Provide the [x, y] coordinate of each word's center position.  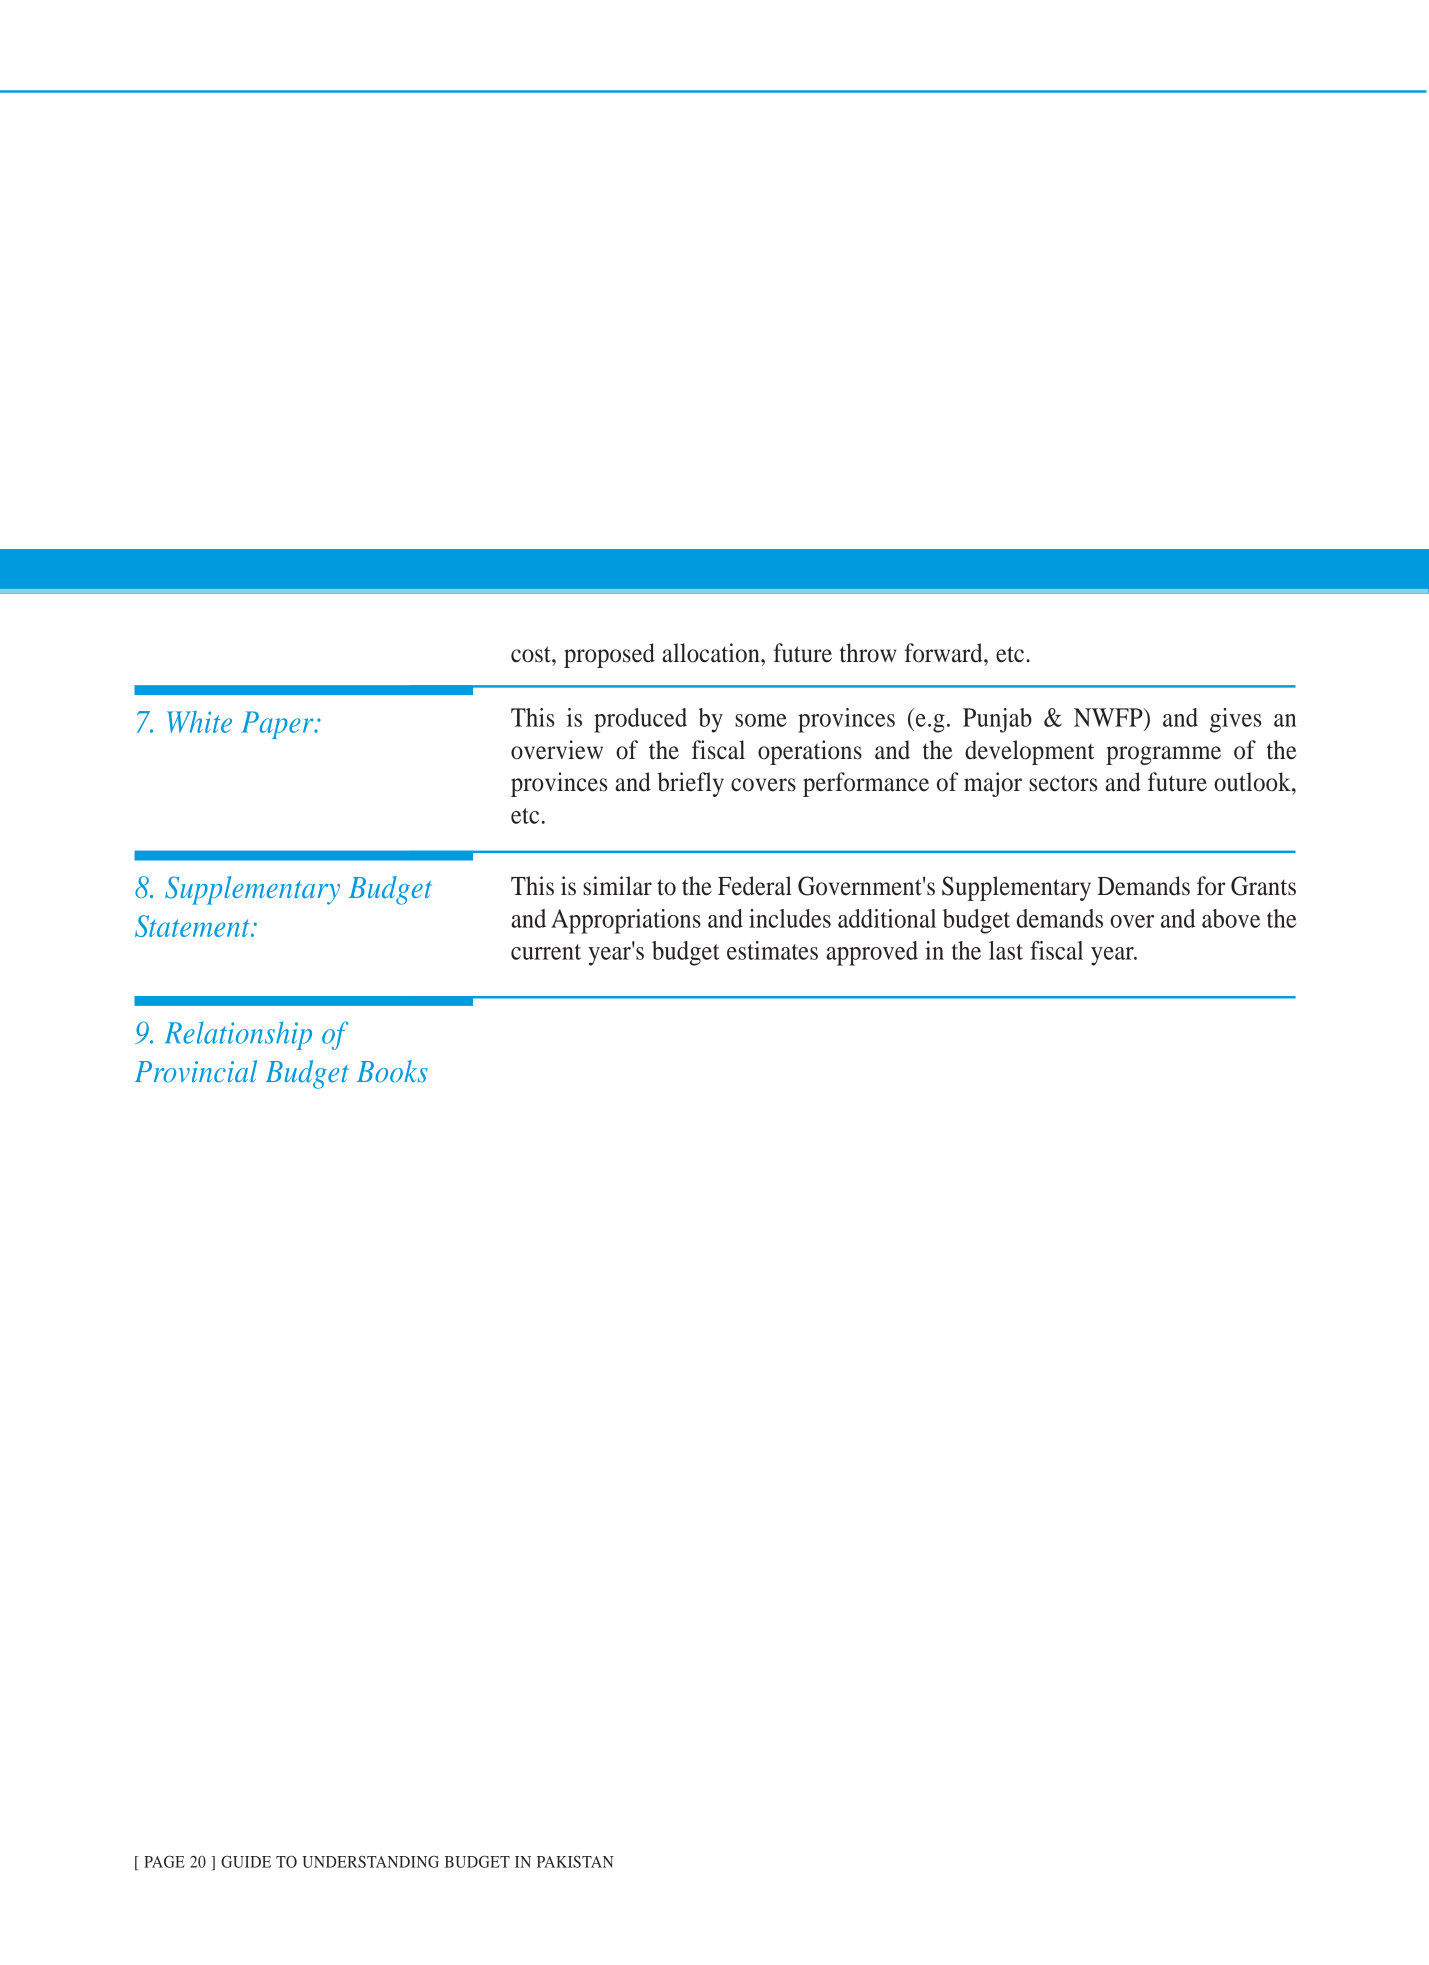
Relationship [238, 1035]
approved [872, 953]
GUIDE [246, 1861]
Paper [278, 725]
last [1006, 950]
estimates [772, 950]
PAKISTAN [575, 1862]
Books [392, 1071]
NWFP [1109, 717]
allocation [712, 653]
